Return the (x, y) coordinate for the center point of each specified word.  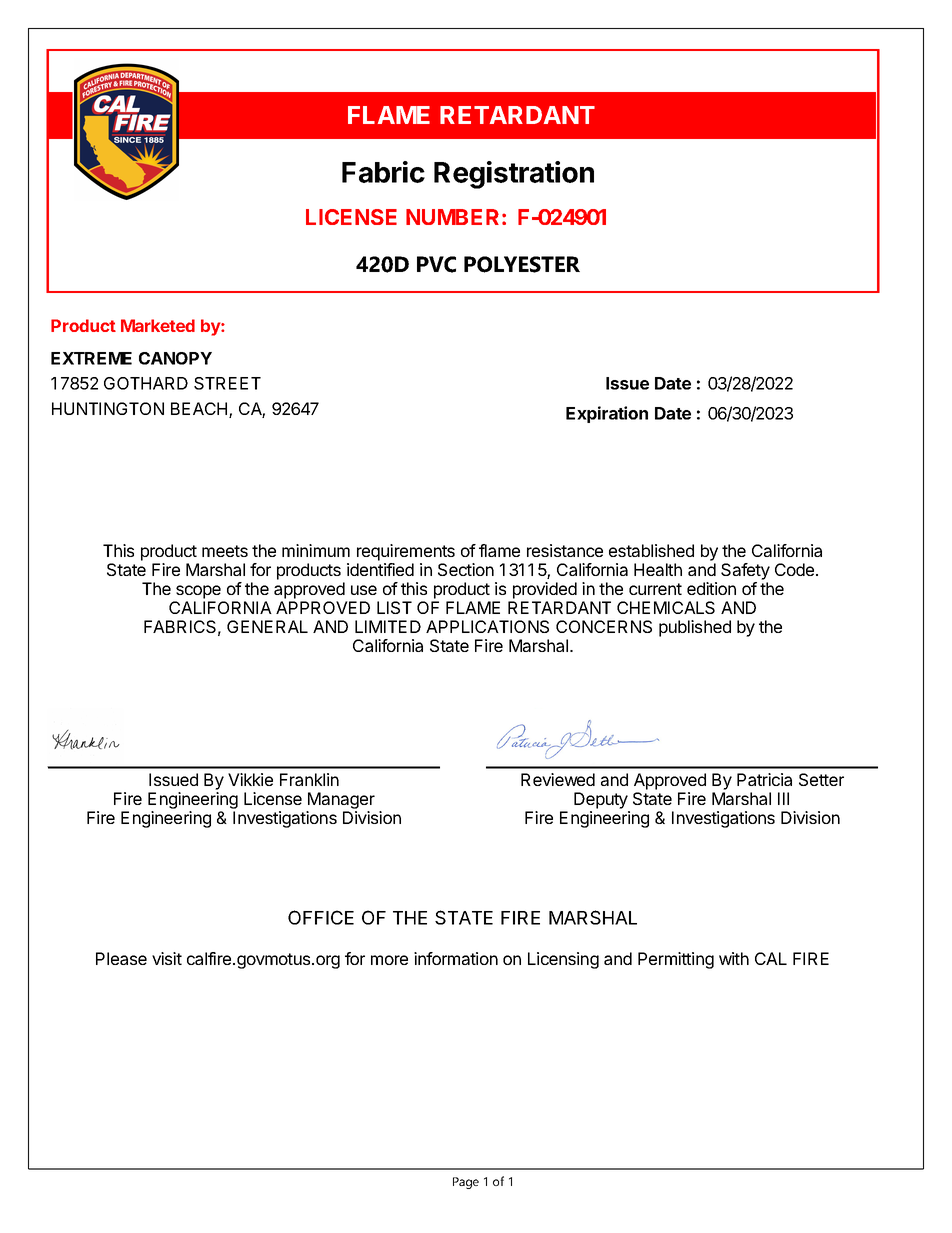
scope (198, 592)
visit (167, 958)
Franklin (309, 779)
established (651, 550)
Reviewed (558, 779)
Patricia (764, 779)
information (456, 958)
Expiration (607, 414)
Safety (745, 571)
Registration (514, 175)
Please (121, 958)
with (734, 958)
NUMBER (452, 217)
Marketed (158, 325)
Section (466, 569)
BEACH (200, 410)
